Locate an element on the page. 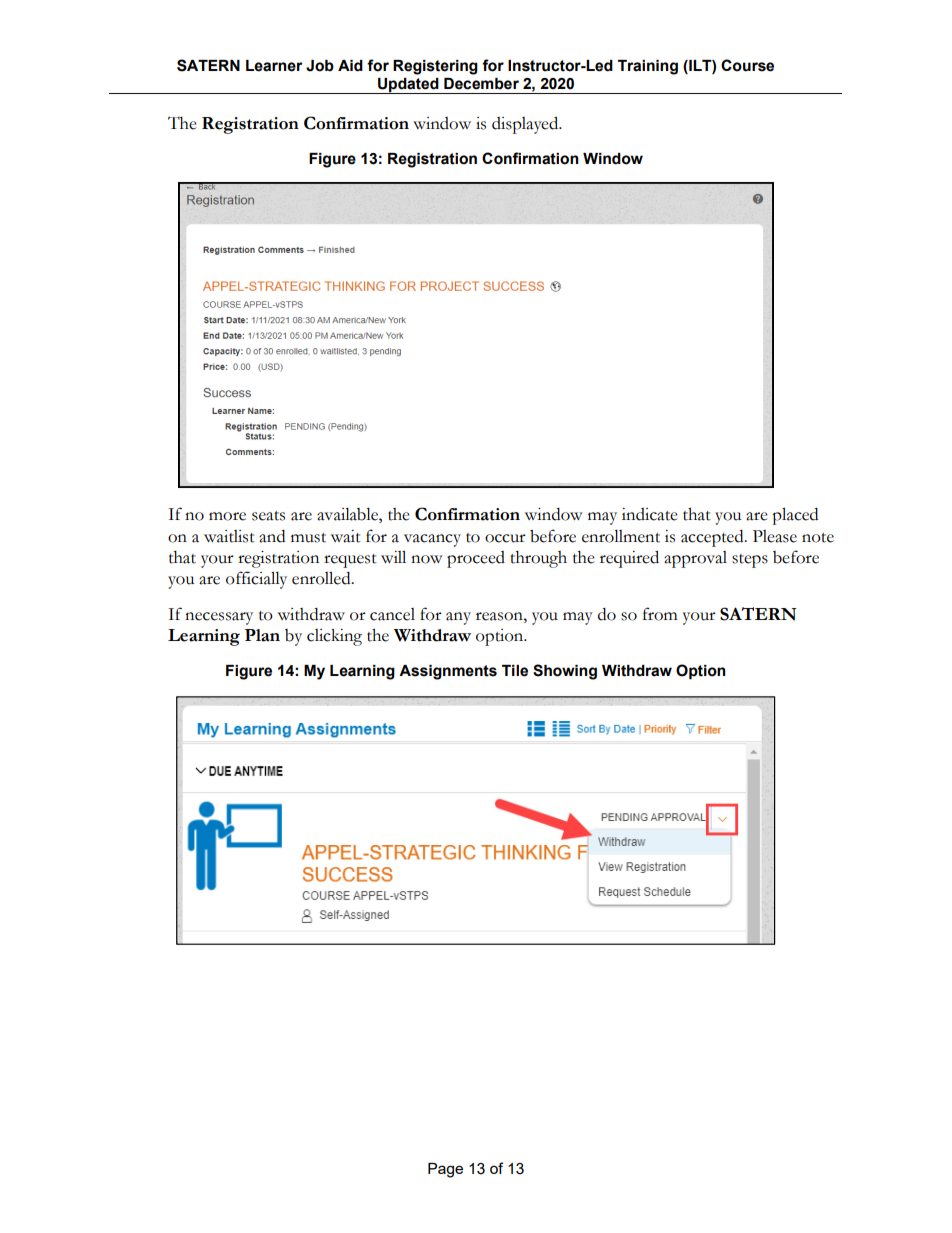 The height and width of the image is (1233, 952). Learner is located at coordinates (274, 66).
